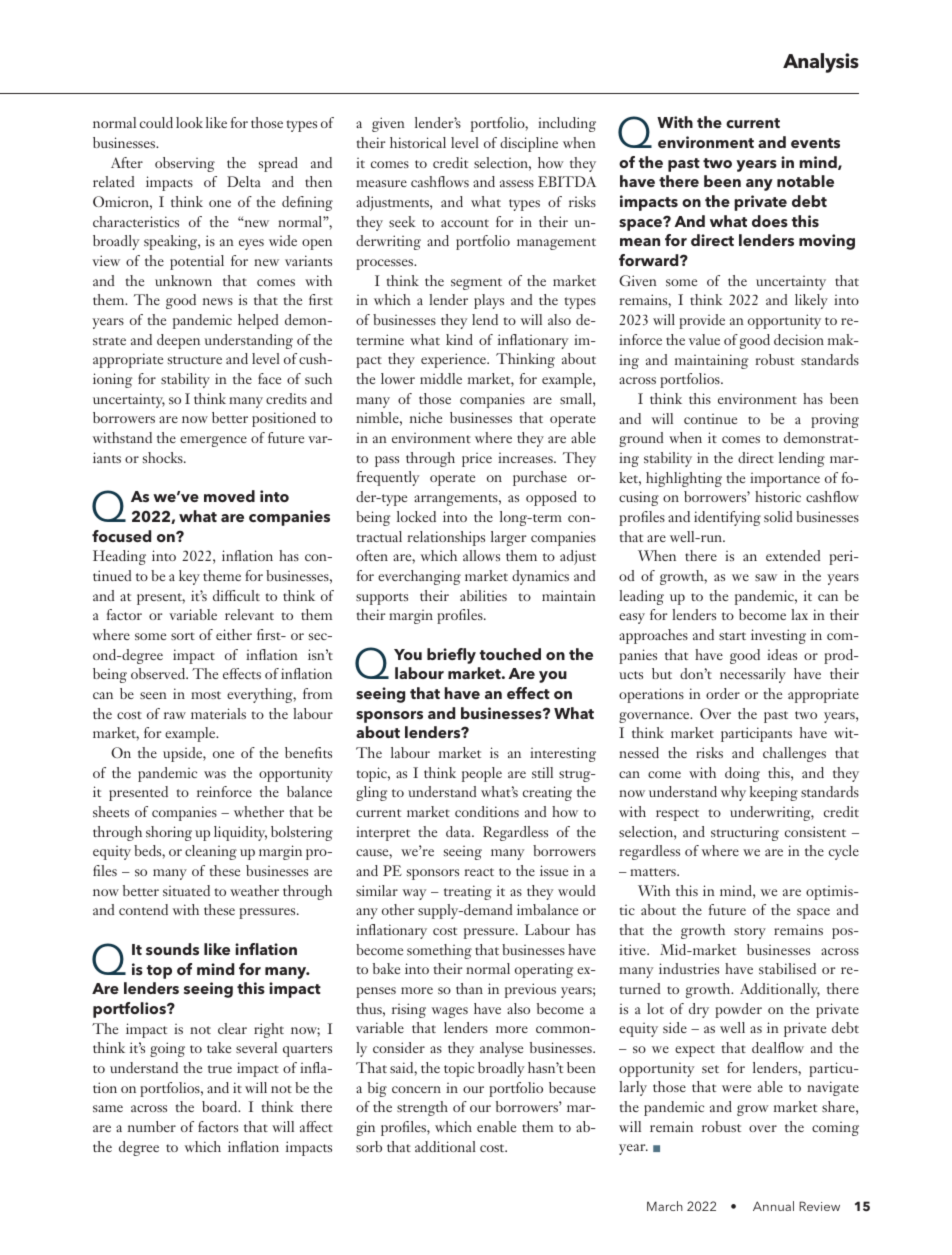  Describe the element at coordinates (785, 480) in the document. I see `importance` at that location.
